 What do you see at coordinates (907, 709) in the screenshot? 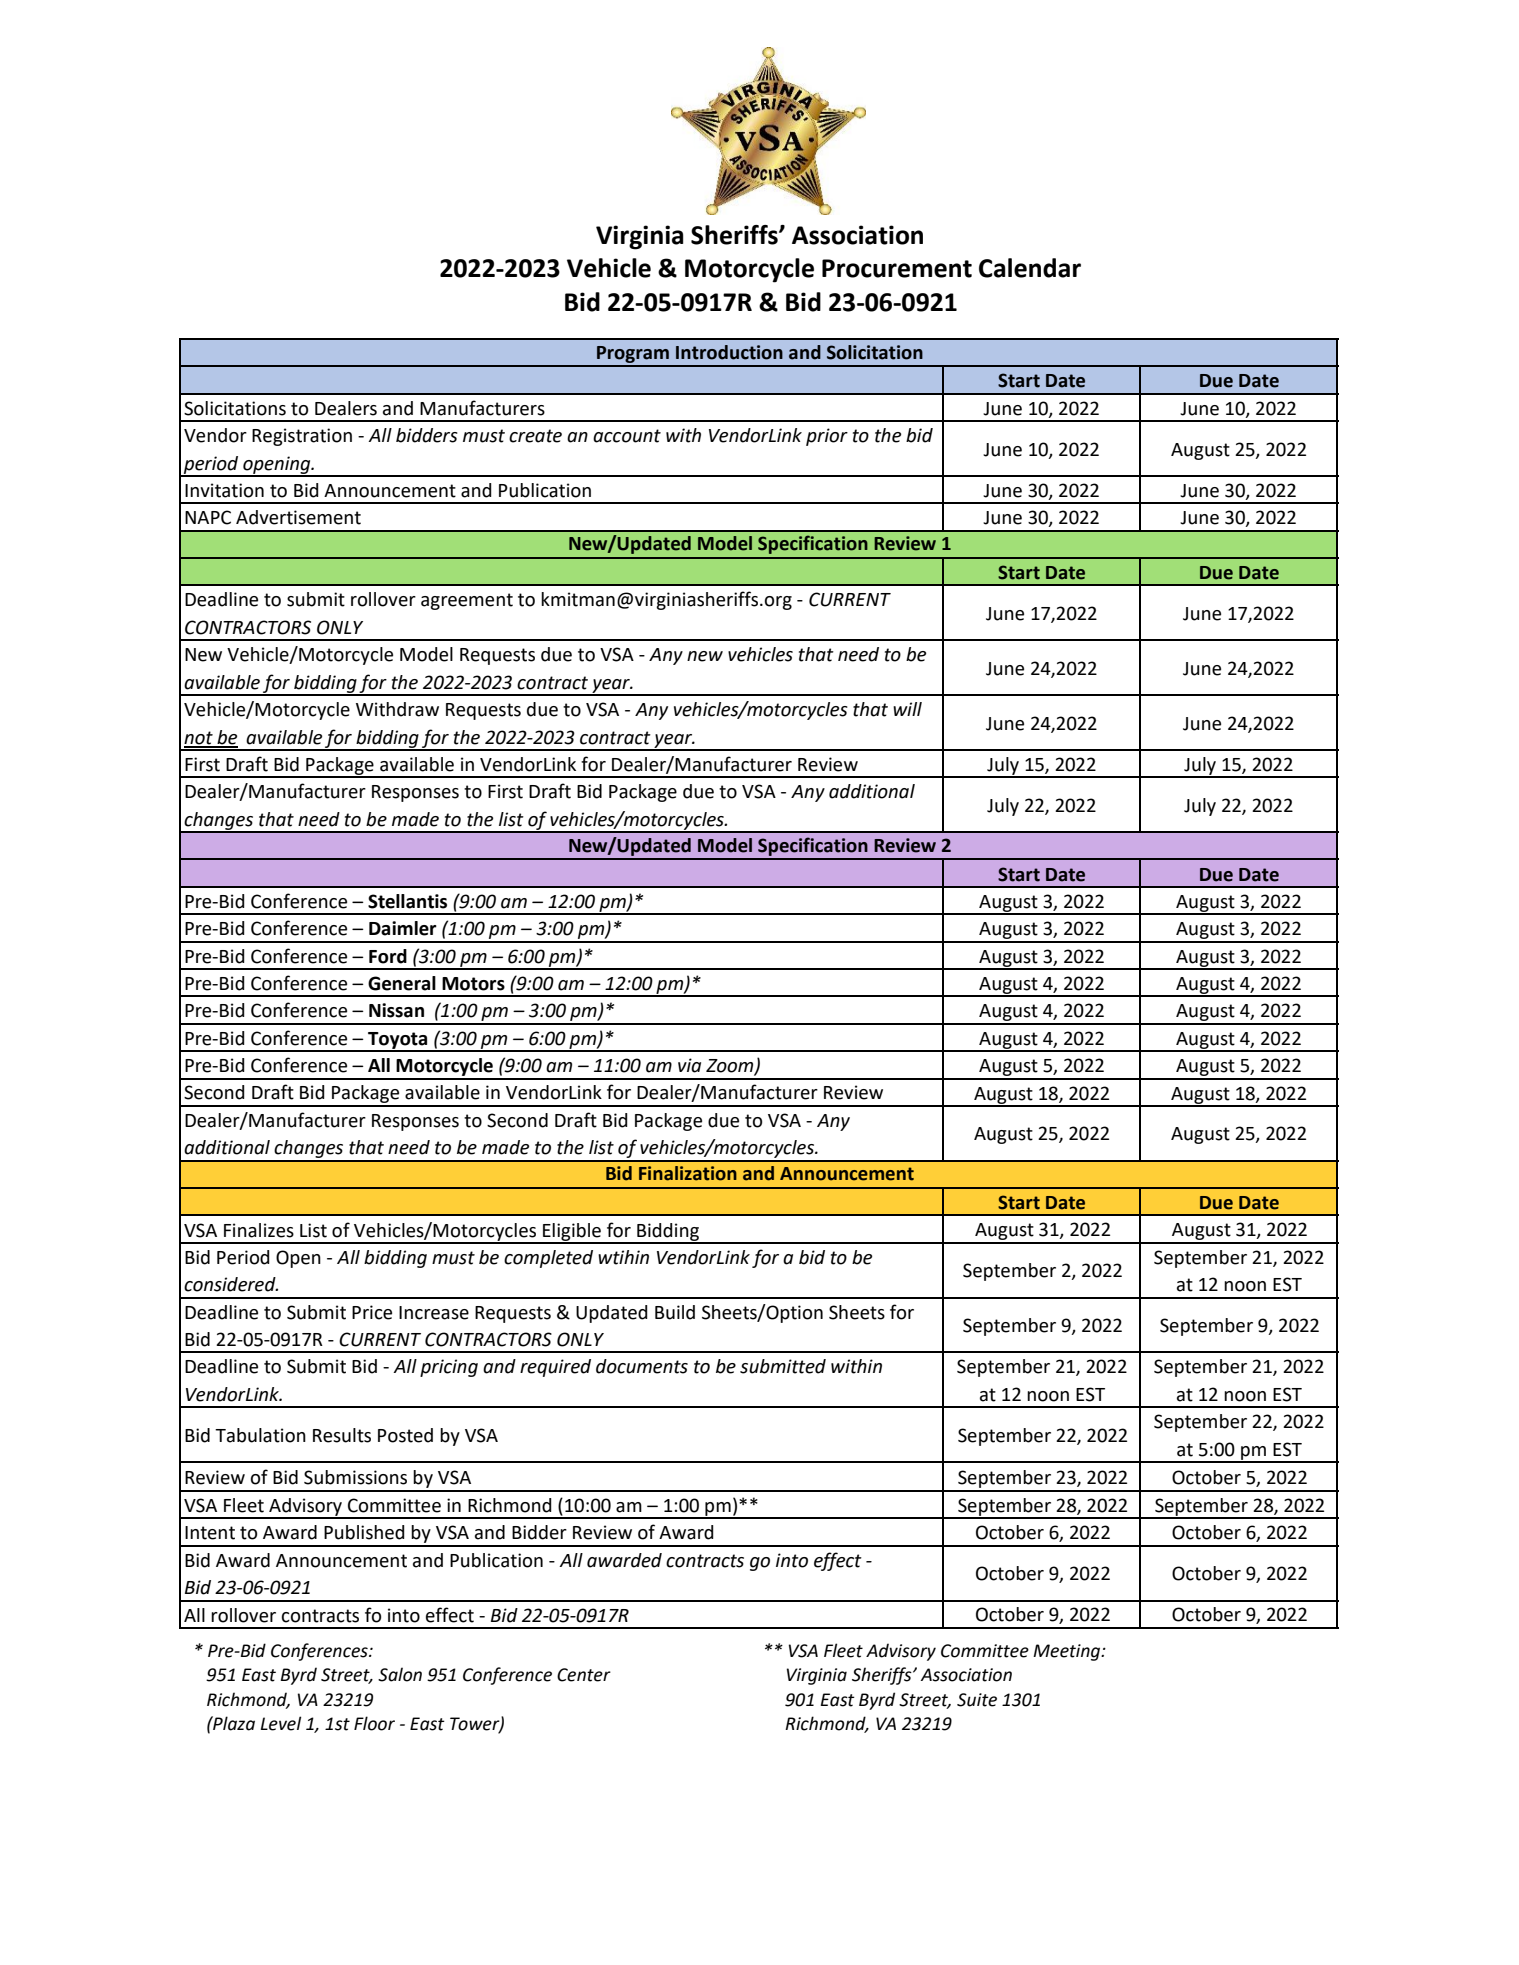
I see `will` at bounding box center [907, 709].
